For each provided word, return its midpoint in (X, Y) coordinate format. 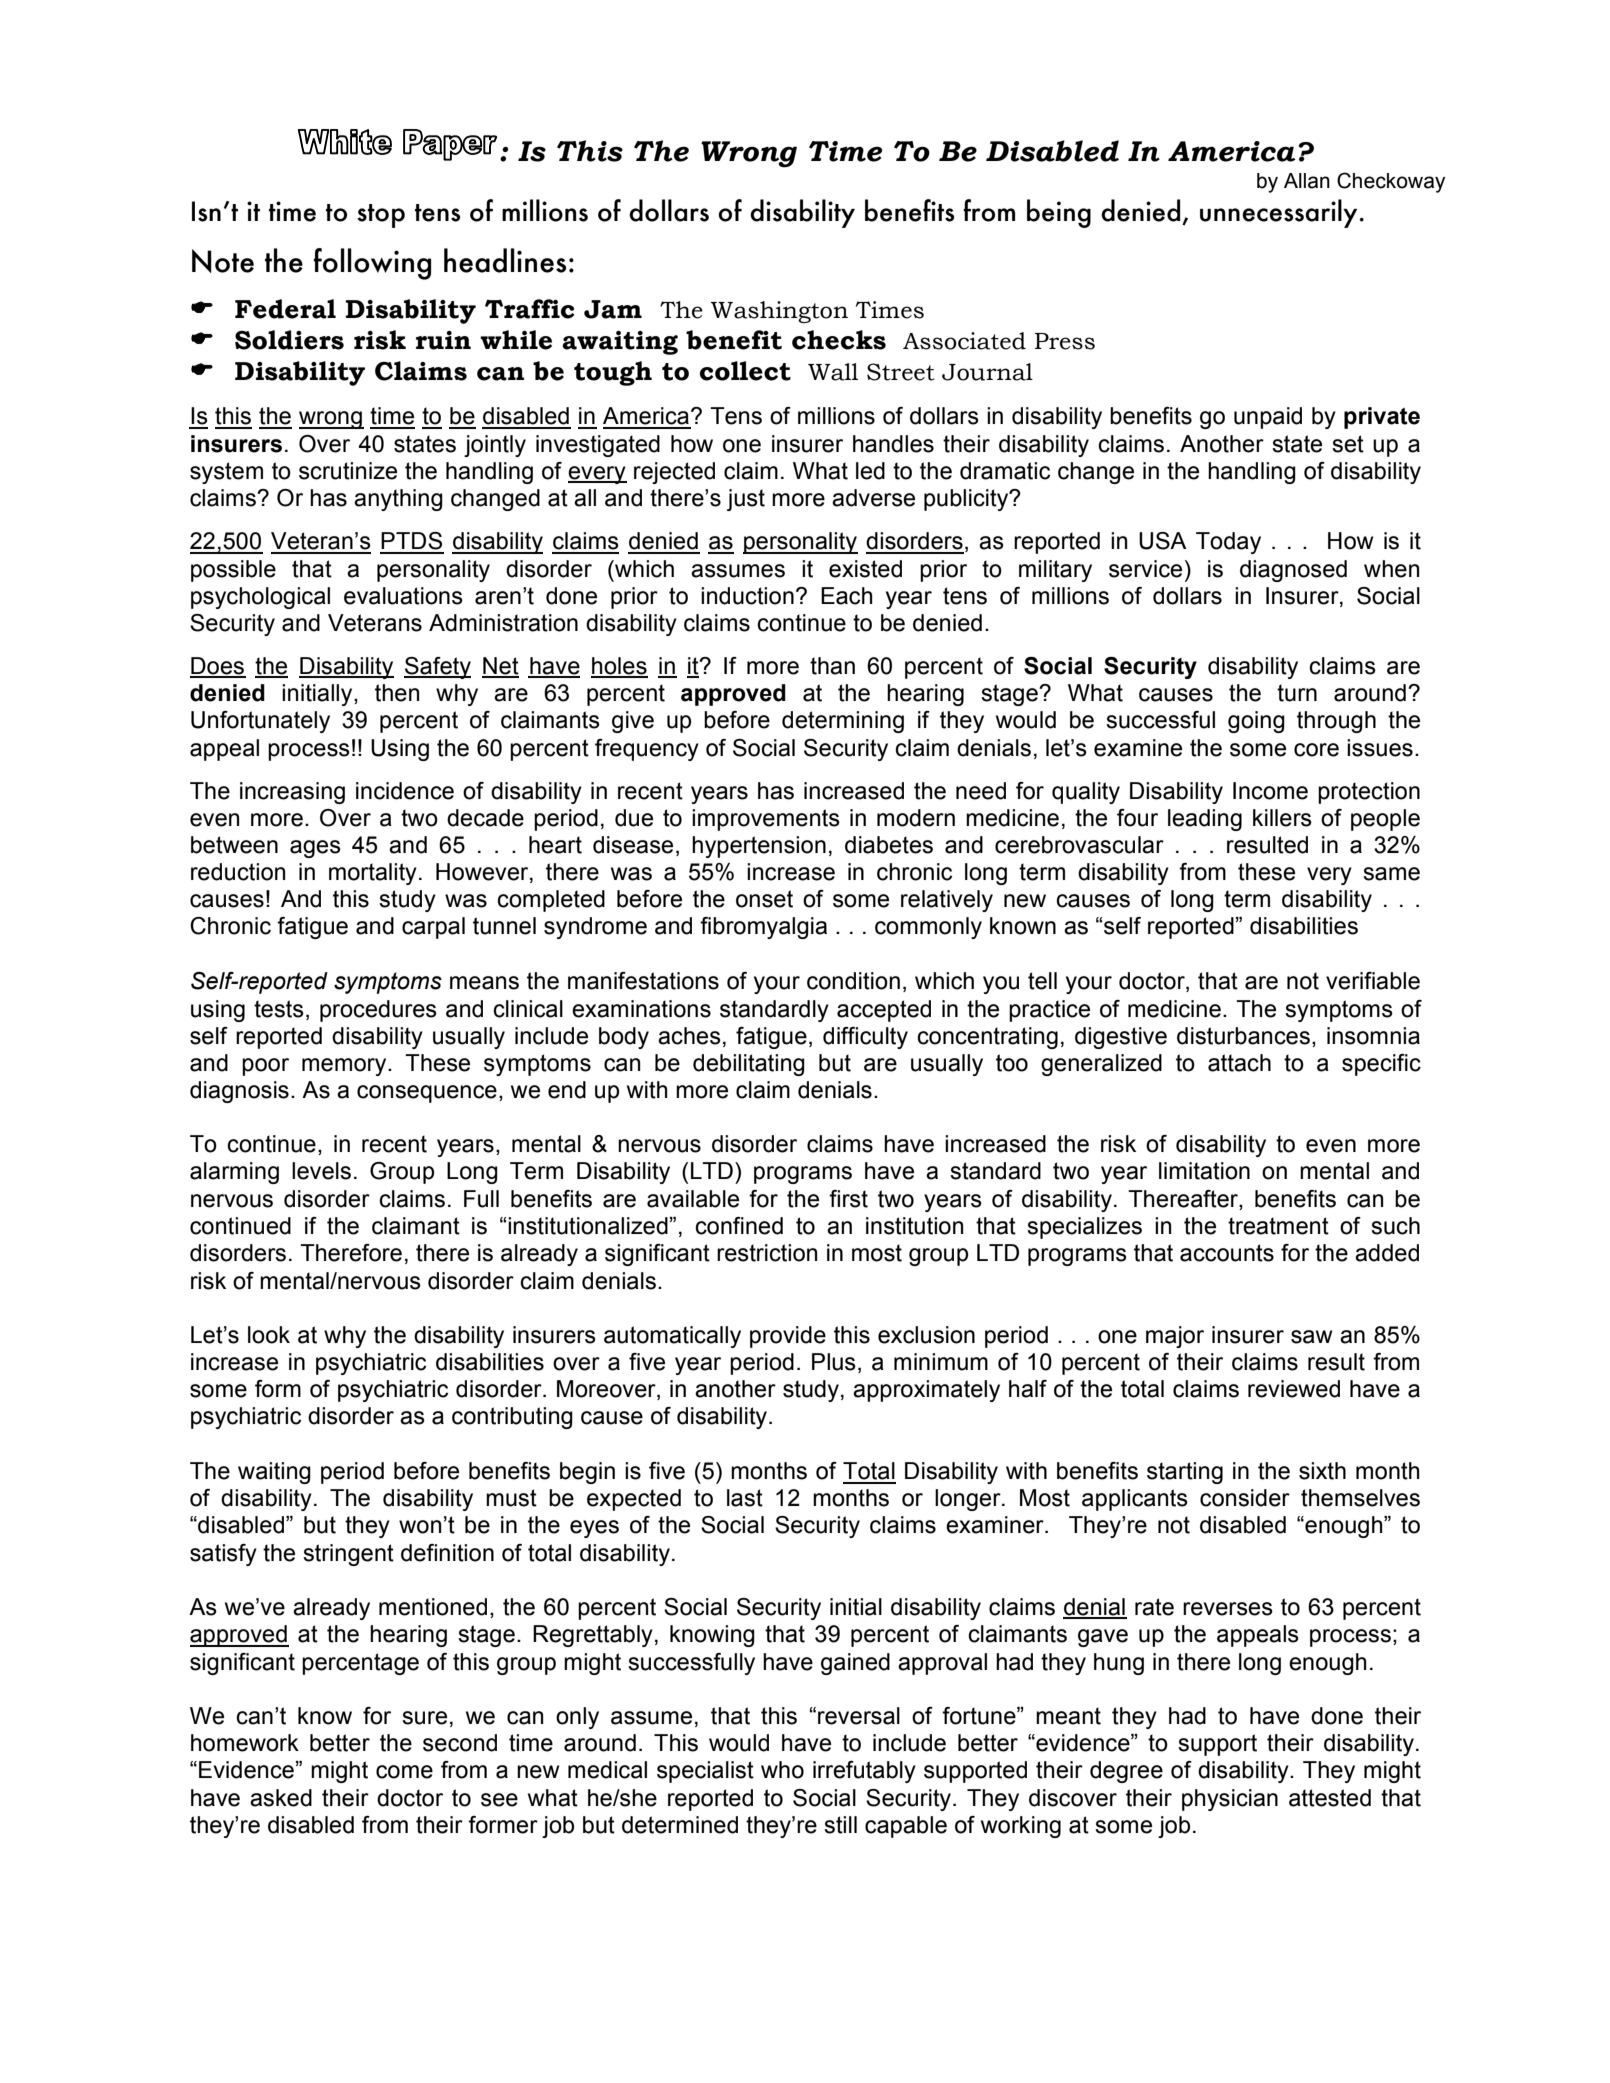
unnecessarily (1280, 213)
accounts (1227, 1253)
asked (281, 1798)
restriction (767, 1253)
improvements (766, 820)
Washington (779, 312)
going (1256, 722)
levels (321, 1171)
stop (381, 216)
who (782, 1770)
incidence (405, 791)
